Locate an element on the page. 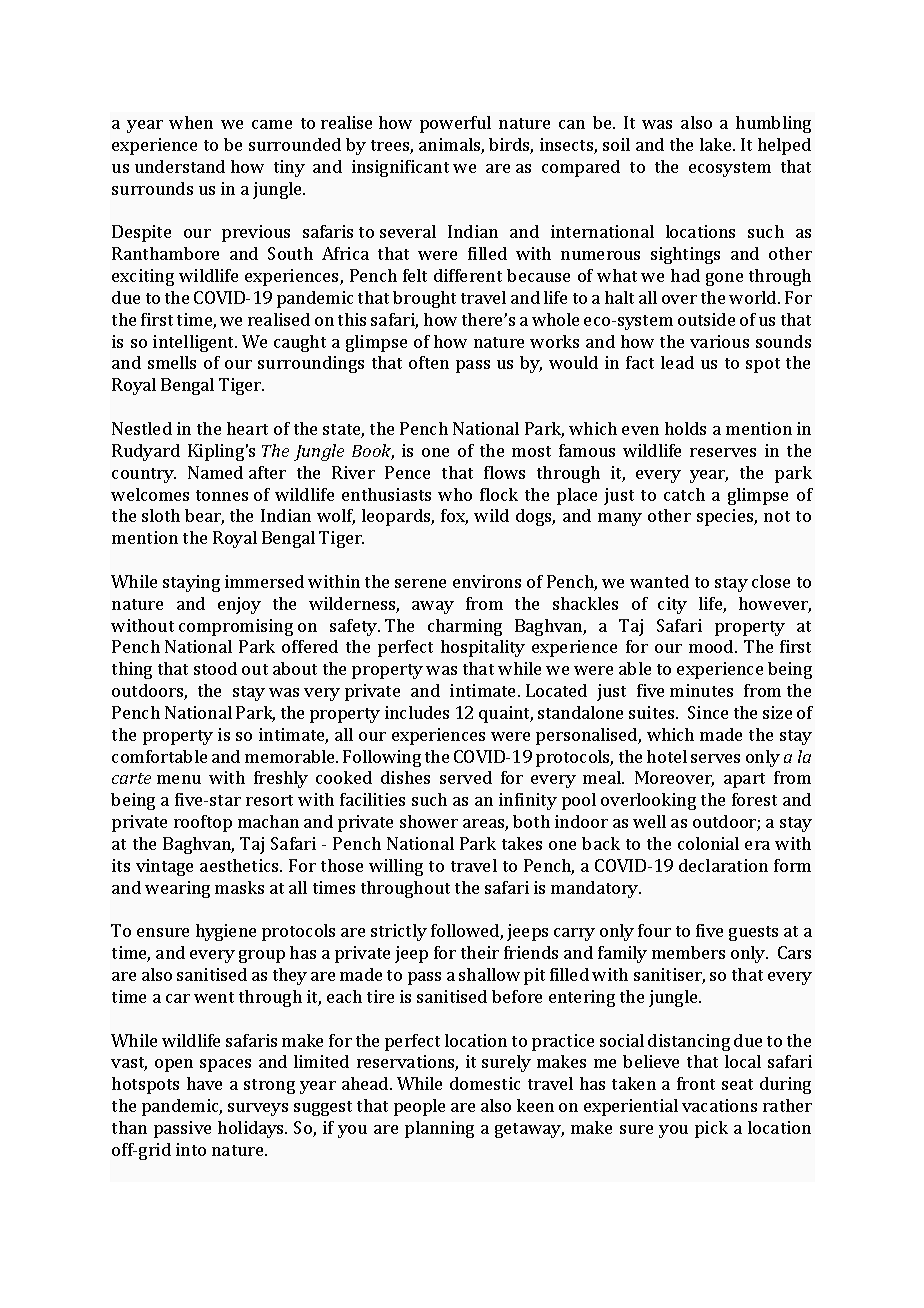 Image resolution: width=924 pixels, height=1308 pixels. Named is located at coordinates (215, 472).
